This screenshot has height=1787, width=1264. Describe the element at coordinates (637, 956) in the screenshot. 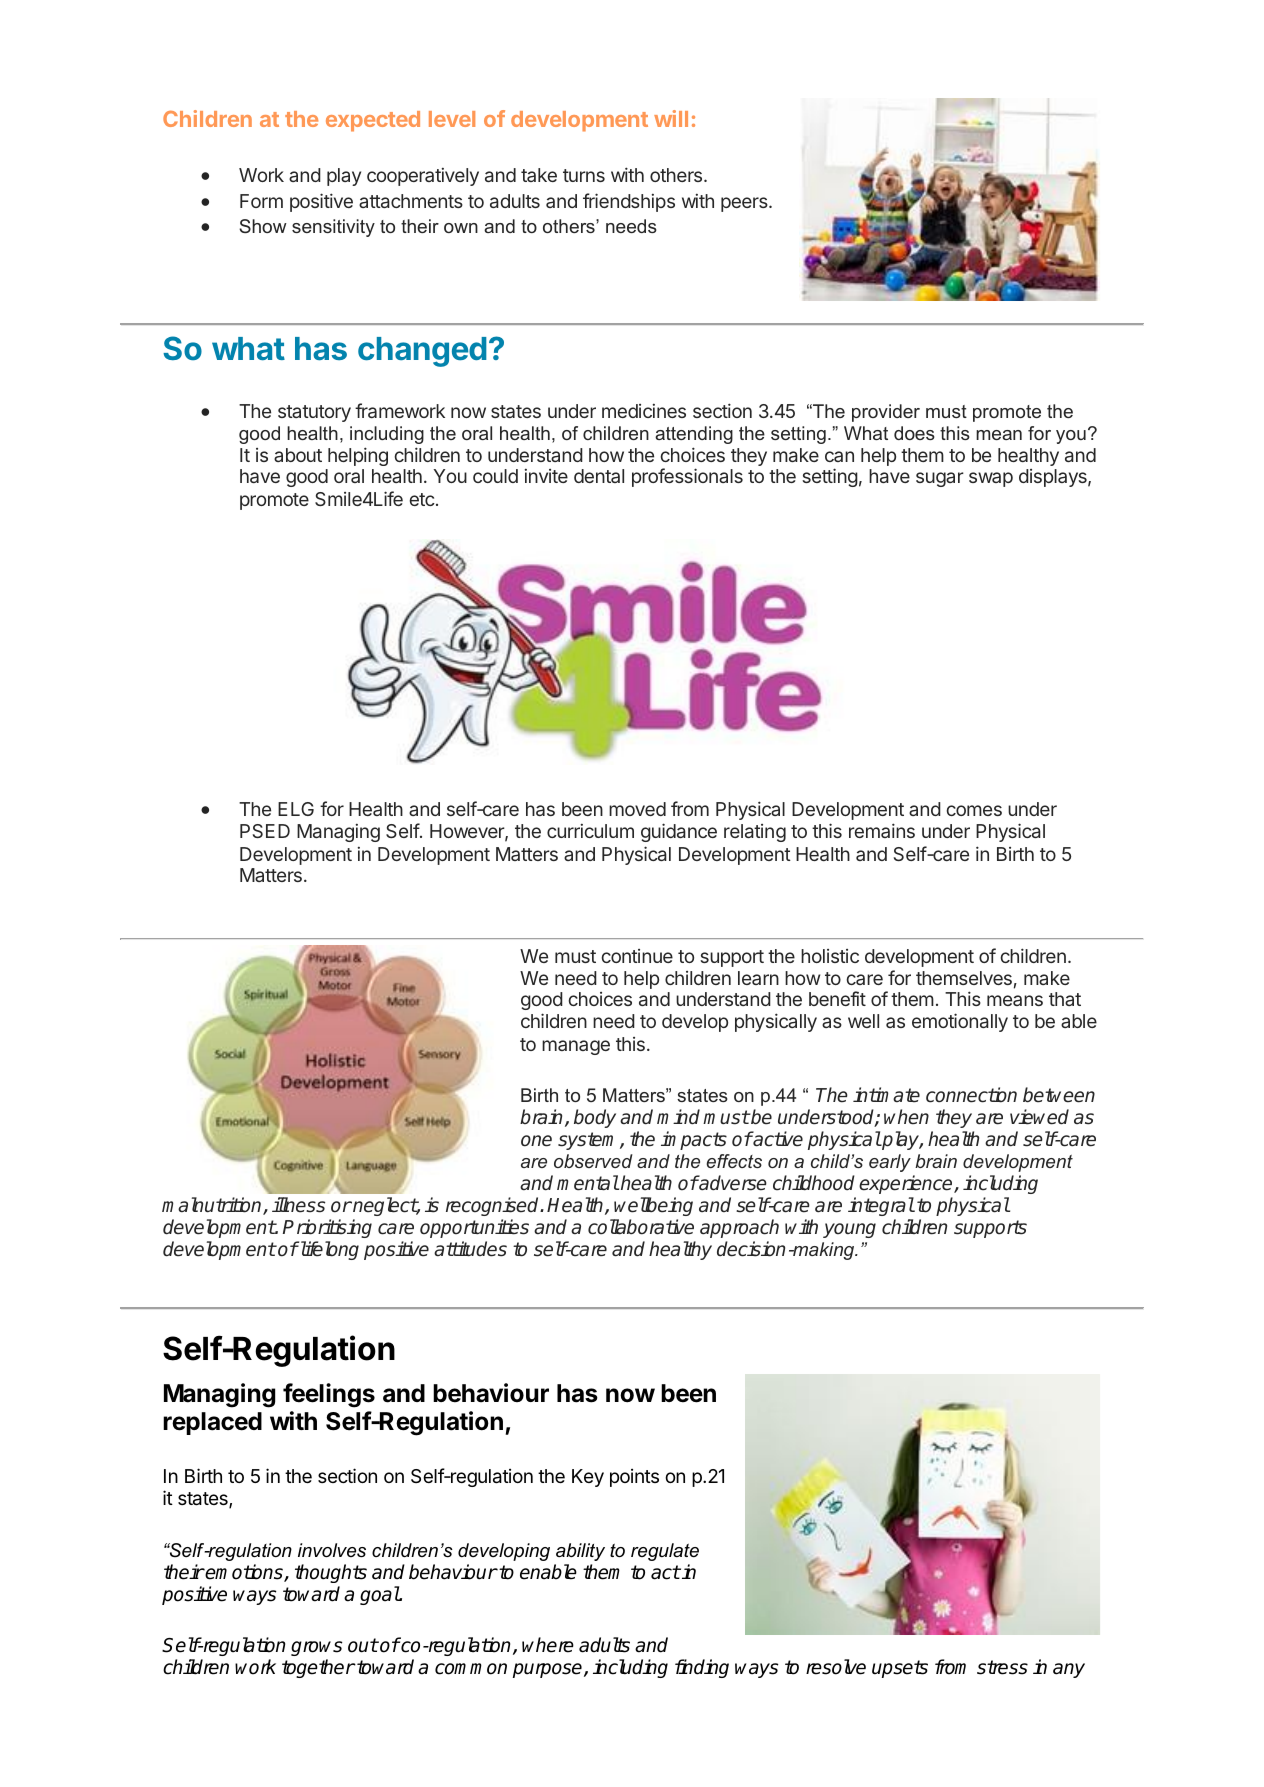

I see `continue` at that location.
